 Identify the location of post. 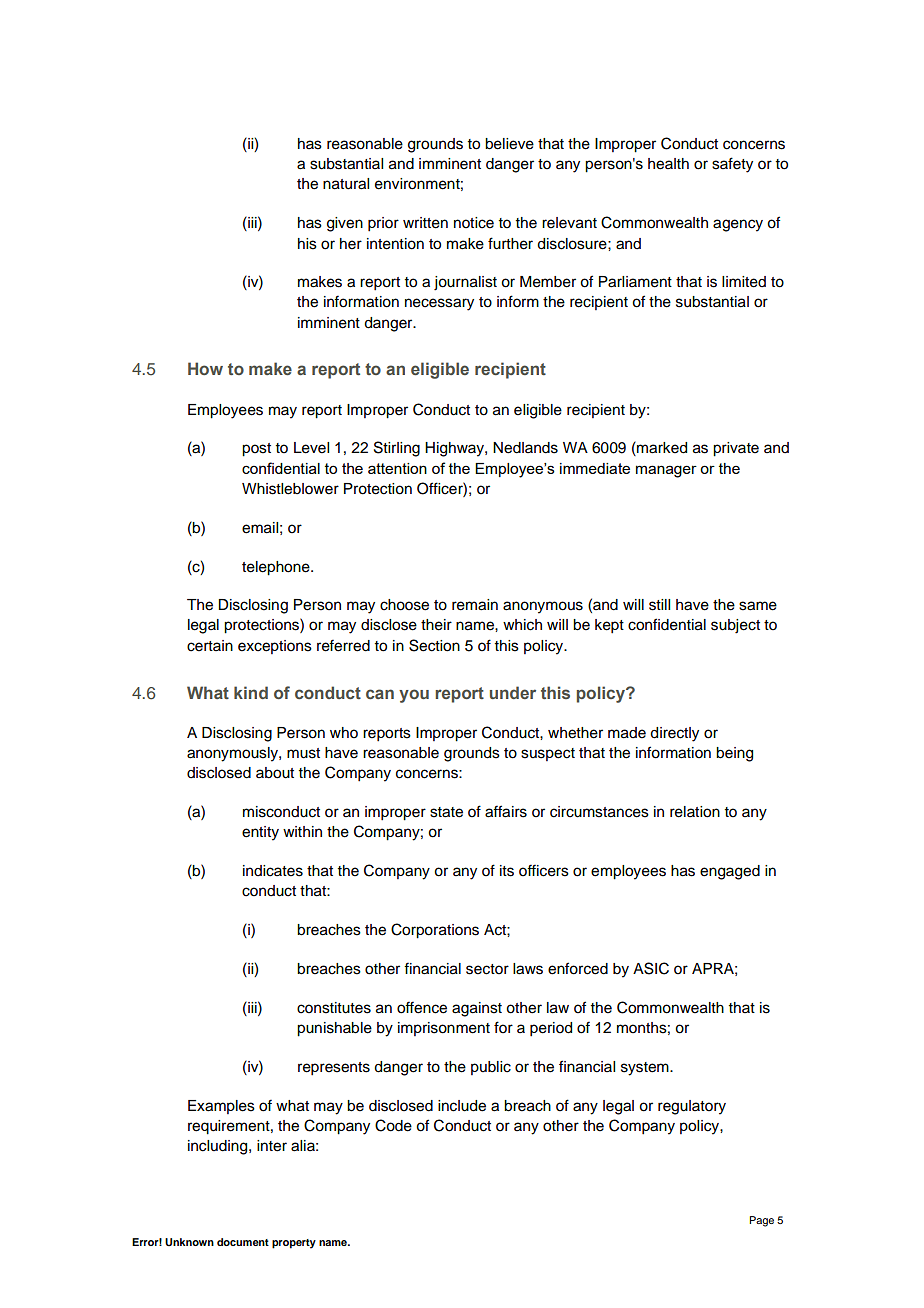
(256, 450).
